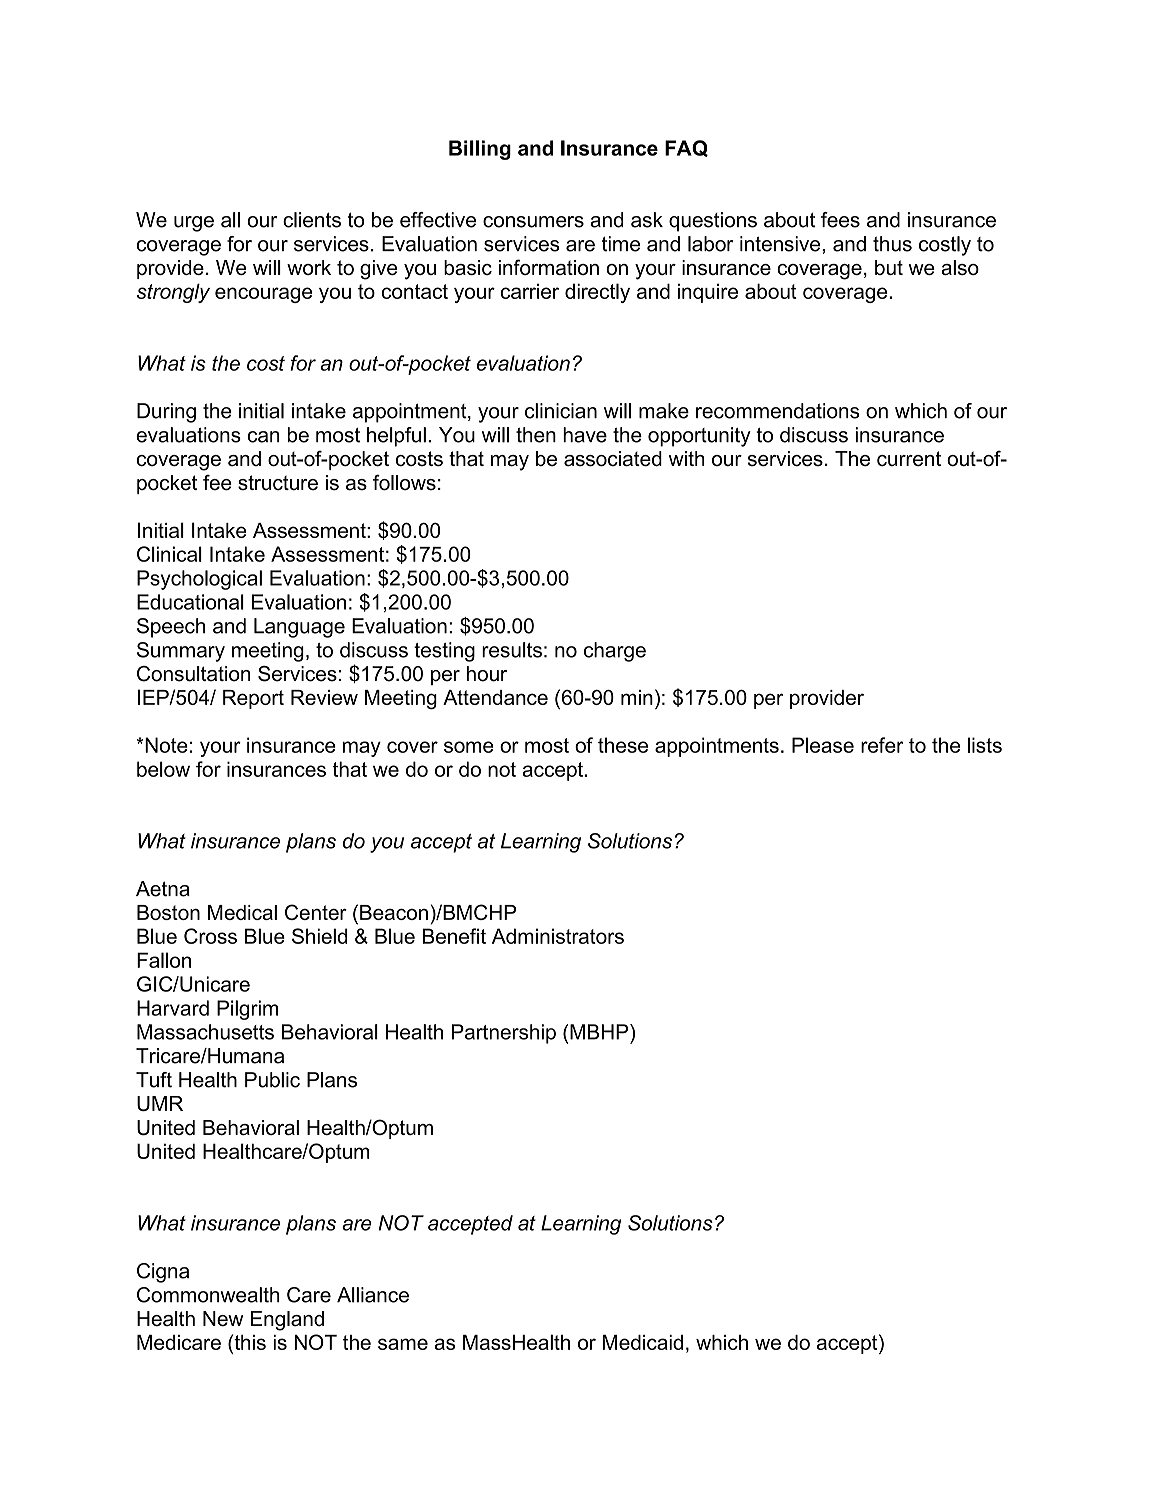 This screenshot has height=1496, width=1156. What do you see at coordinates (312, 220) in the screenshot?
I see `clients` at bounding box center [312, 220].
